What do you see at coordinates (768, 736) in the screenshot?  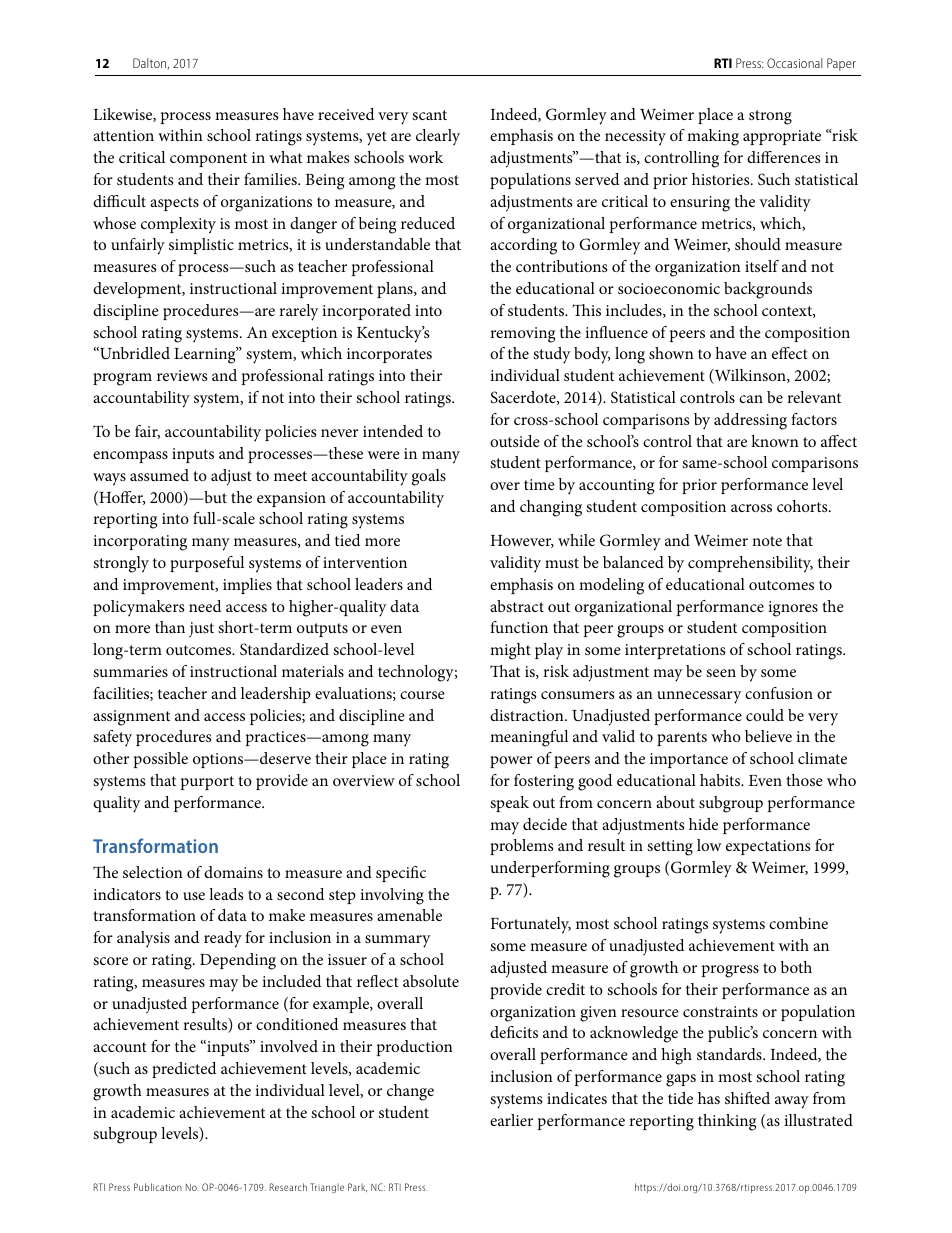 I see `believe` at bounding box center [768, 736].
